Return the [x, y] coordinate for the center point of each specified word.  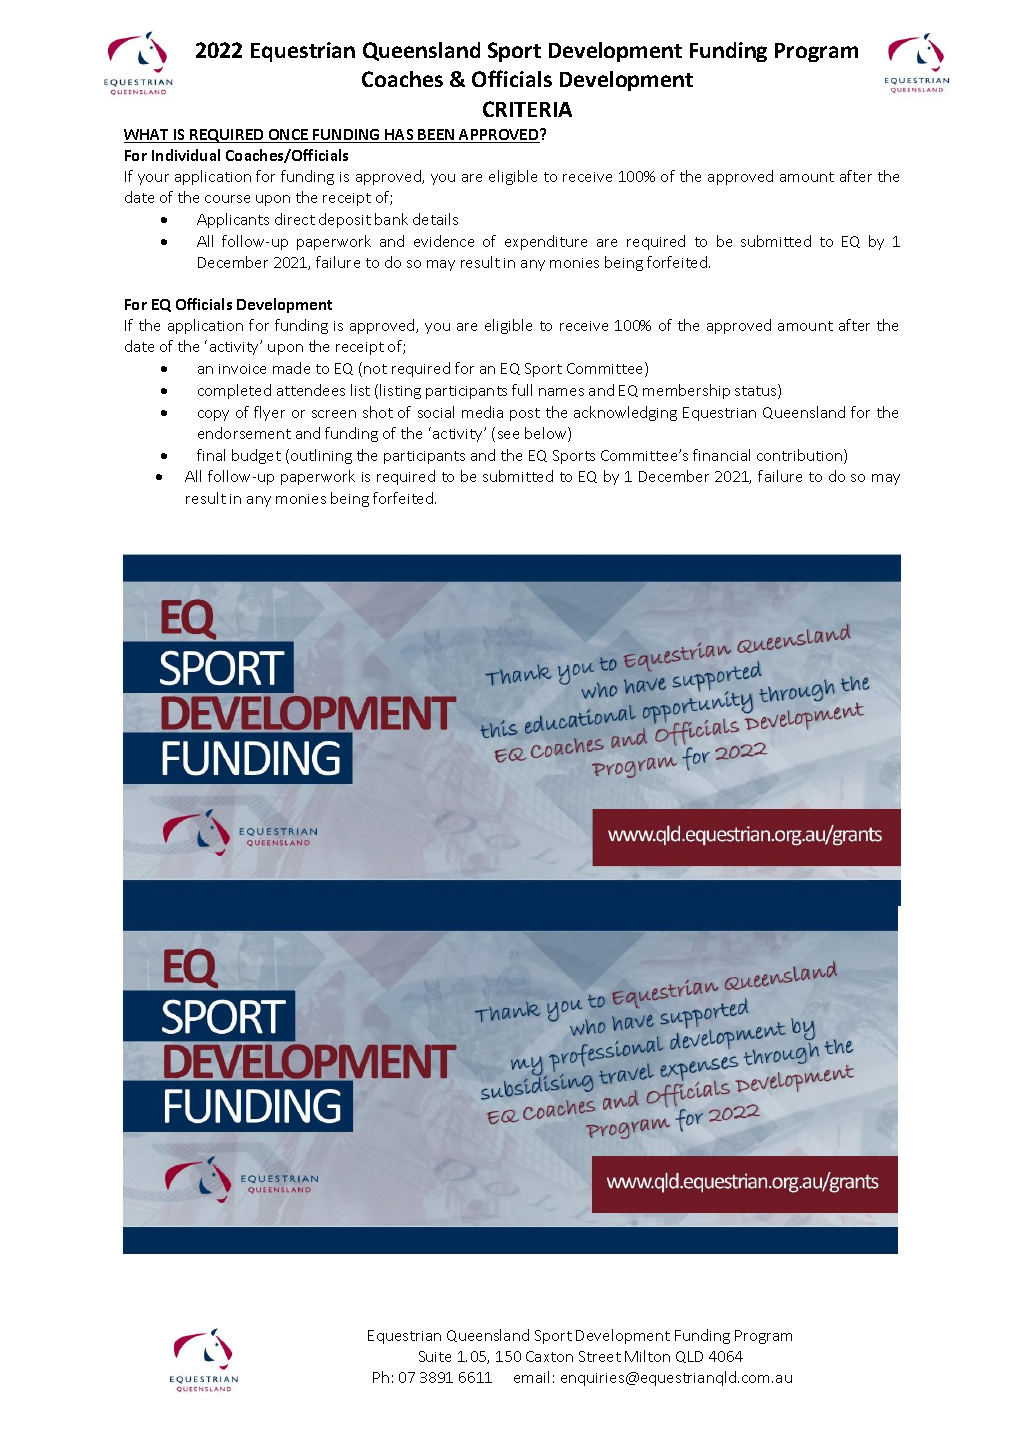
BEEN [437, 136]
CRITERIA [527, 109]
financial [721, 455]
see [508, 435]
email [531, 1377]
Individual [186, 155]
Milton [647, 1356]
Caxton [549, 1356]
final [211, 455]
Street [600, 1356]
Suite [435, 1356]
